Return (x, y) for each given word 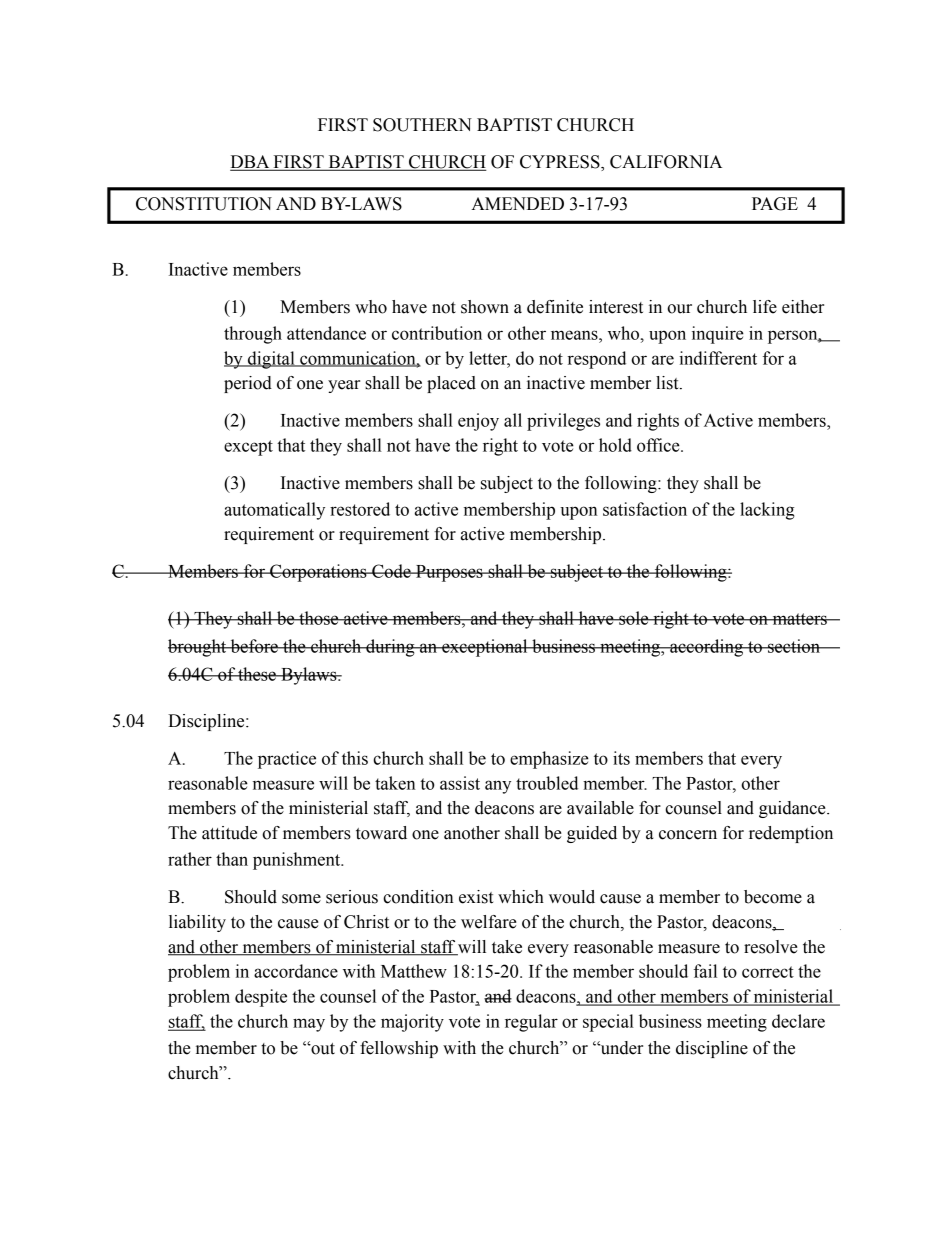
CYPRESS (561, 163)
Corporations (318, 573)
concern (688, 835)
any (498, 787)
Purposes (449, 573)
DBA (251, 163)
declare (798, 1021)
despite (261, 998)
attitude (229, 833)
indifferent (718, 358)
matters (799, 619)
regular (531, 1023)
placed (451, 384)
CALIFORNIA (666, 162)
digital (271, 360)
